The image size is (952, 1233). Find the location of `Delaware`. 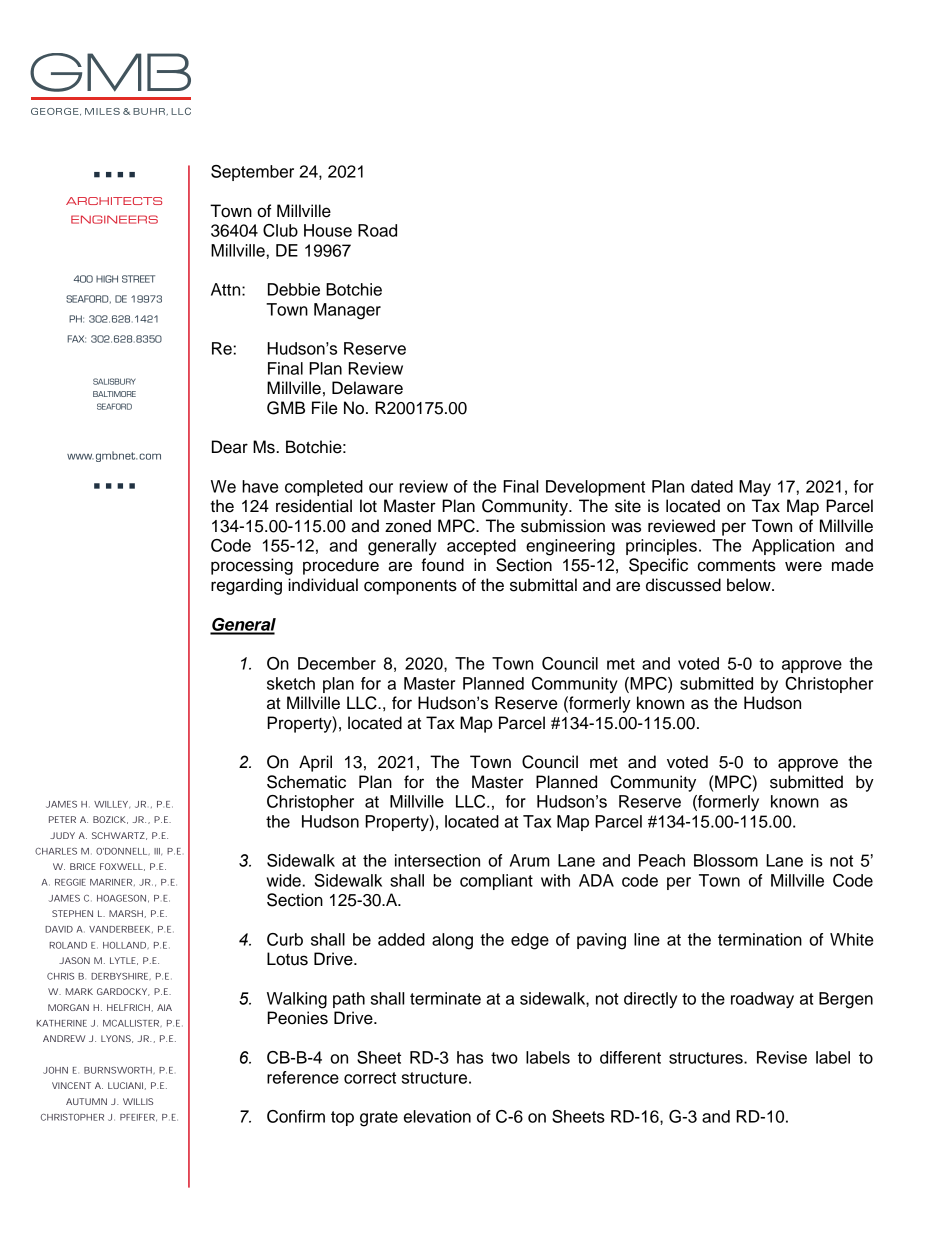

Delaware is located at coordinates (367, 388).
